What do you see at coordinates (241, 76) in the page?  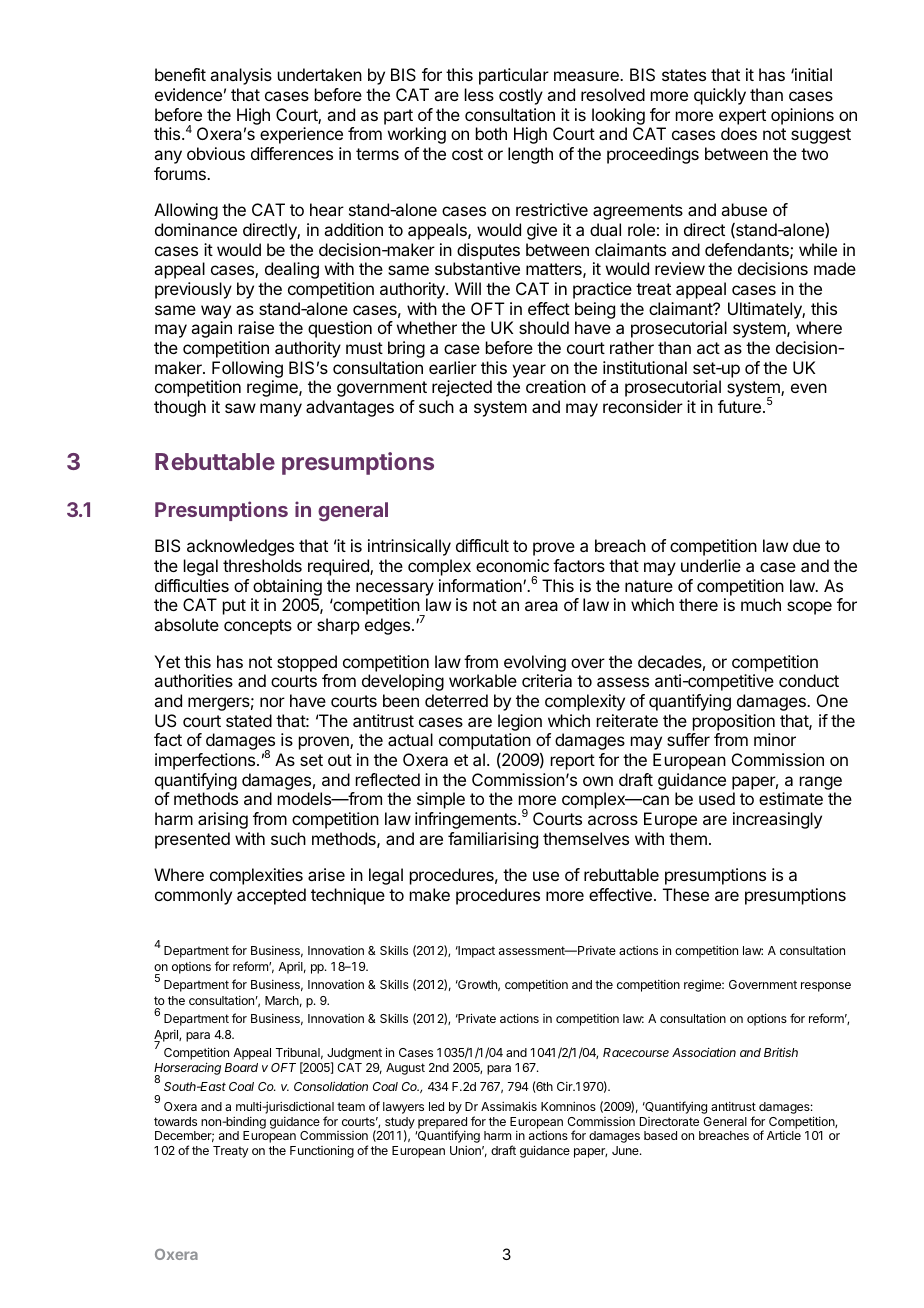 I see `analysis` at bounding box center [241, 76].
